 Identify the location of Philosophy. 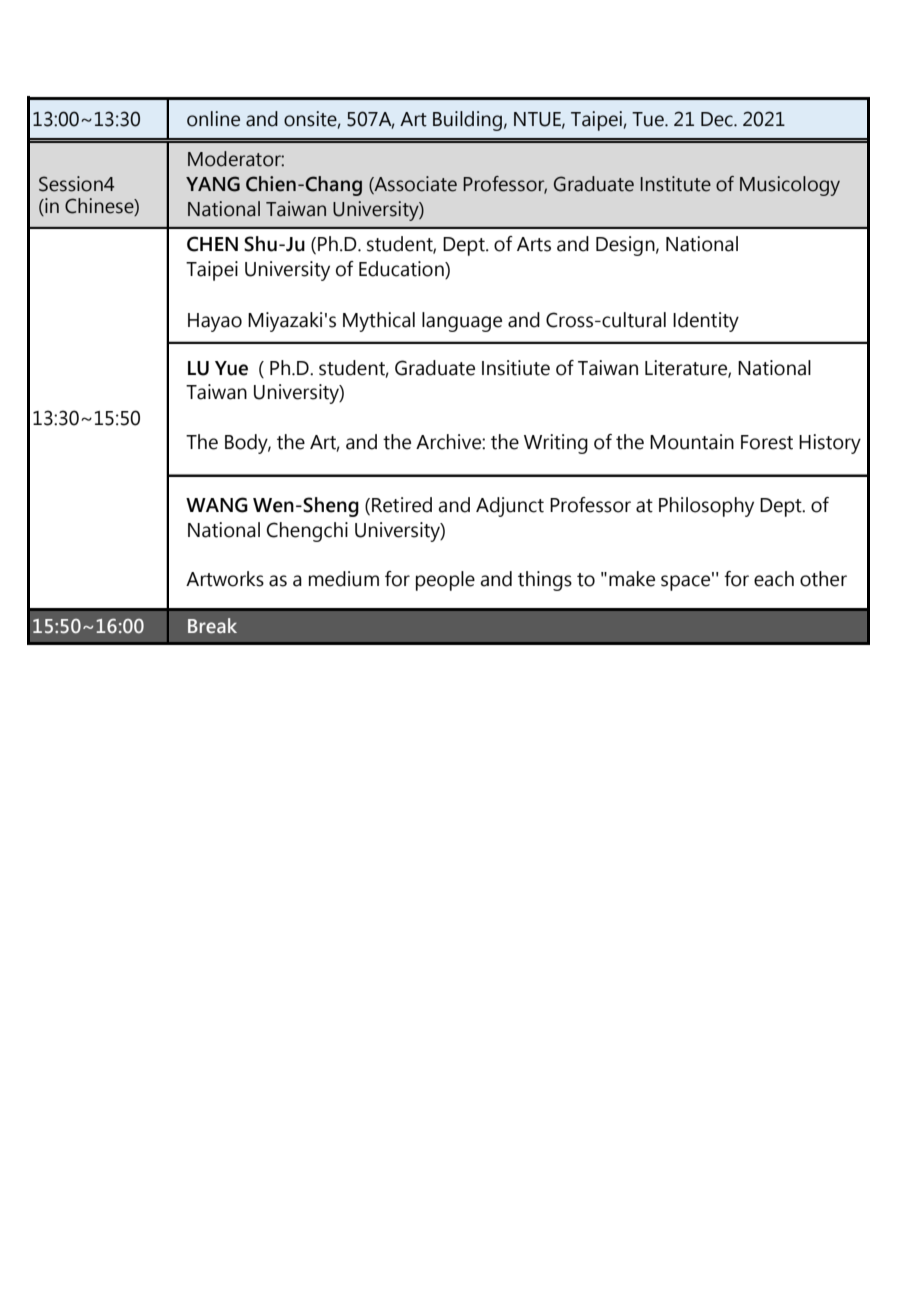
(706, 507).
